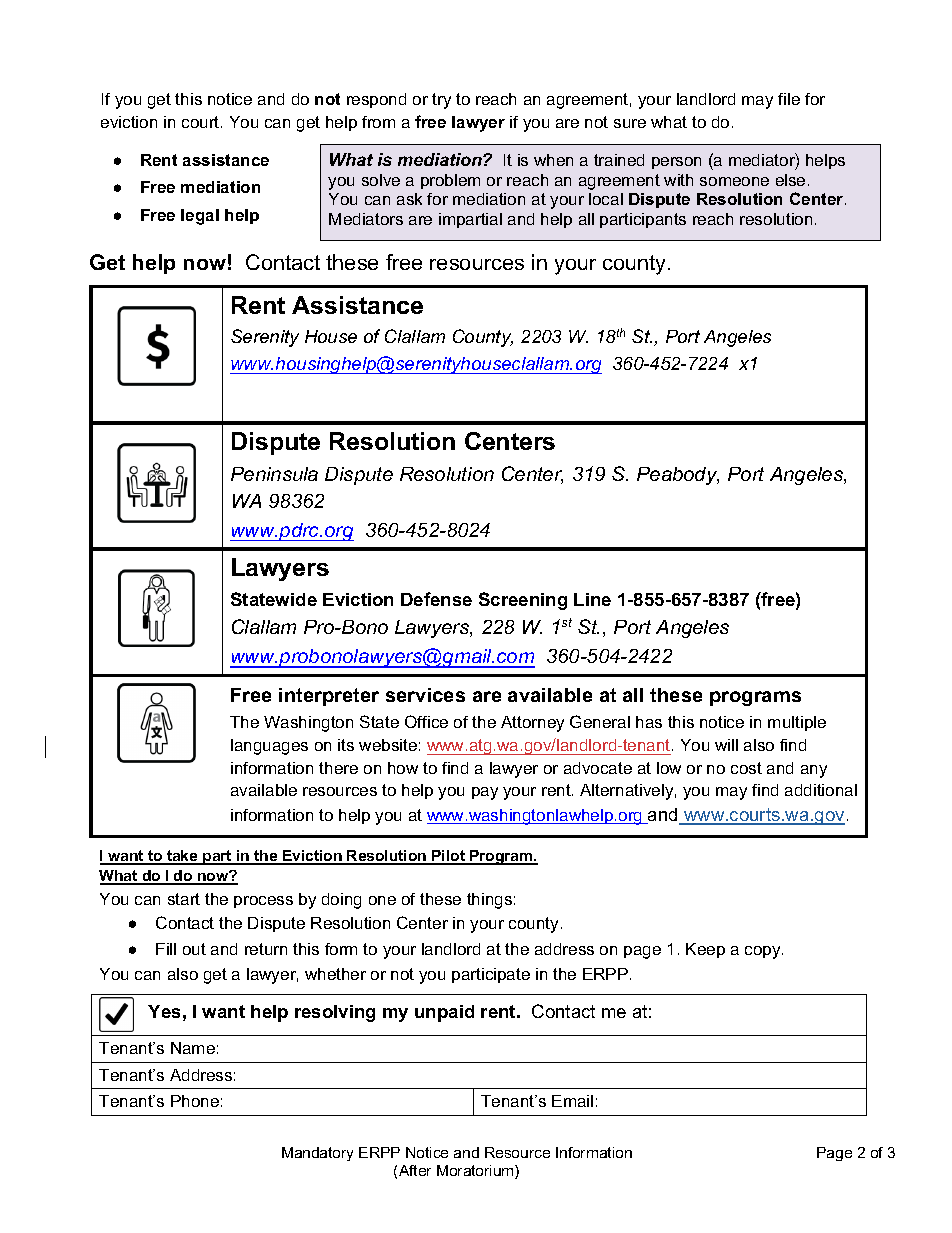 The width and height of the page is (952, 1233). What do you see at coordinates (269, 747) in the page?
I see `languages` at bounding box center [269, 747].
